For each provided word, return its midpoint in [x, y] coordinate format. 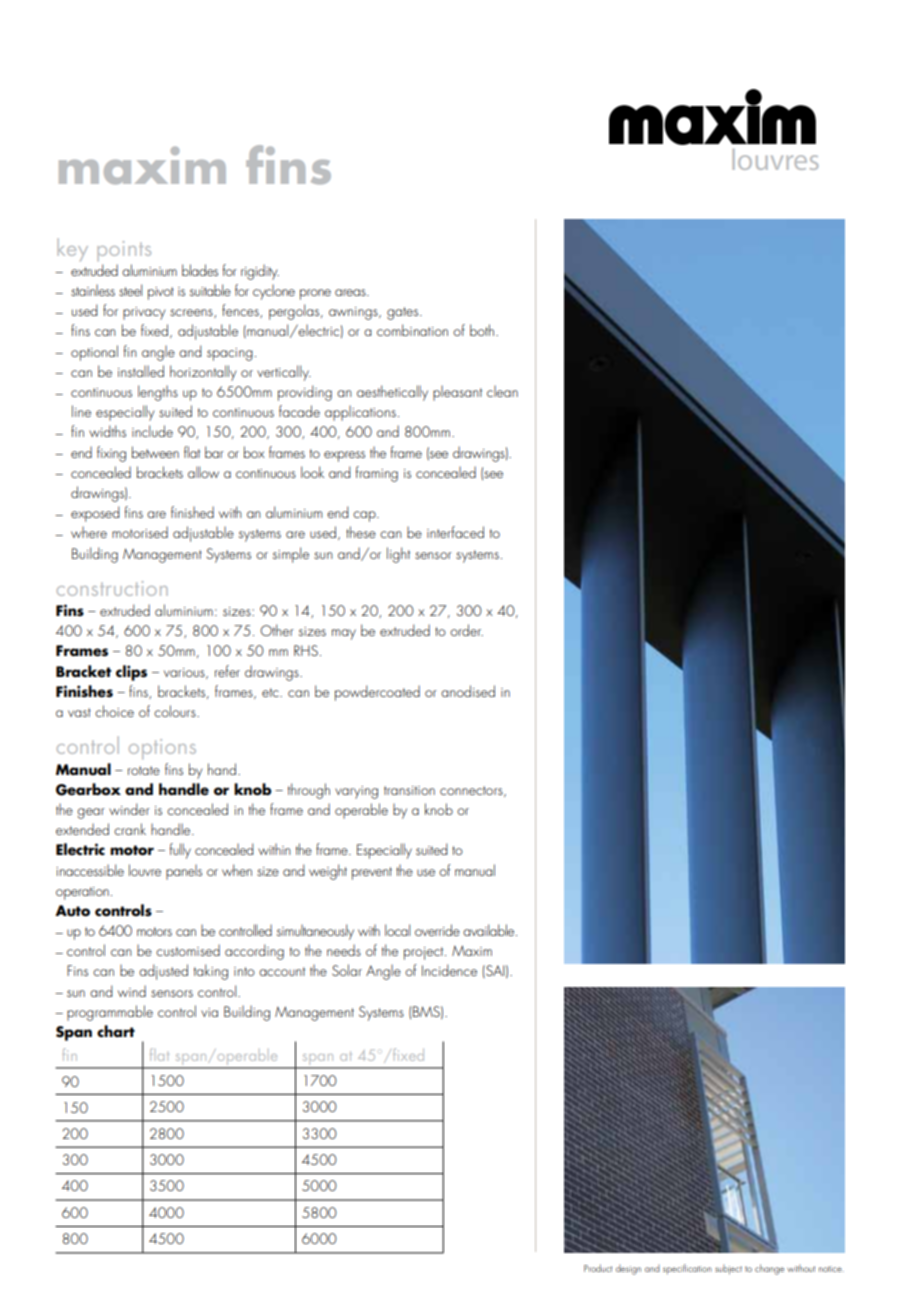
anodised [468, 691]
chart [116, 1031]
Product [598, 1268]
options [162, 749]
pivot [161, 293]
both [482, 330]
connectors [472, 791]
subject [728, 1270]
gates [404, 313]
